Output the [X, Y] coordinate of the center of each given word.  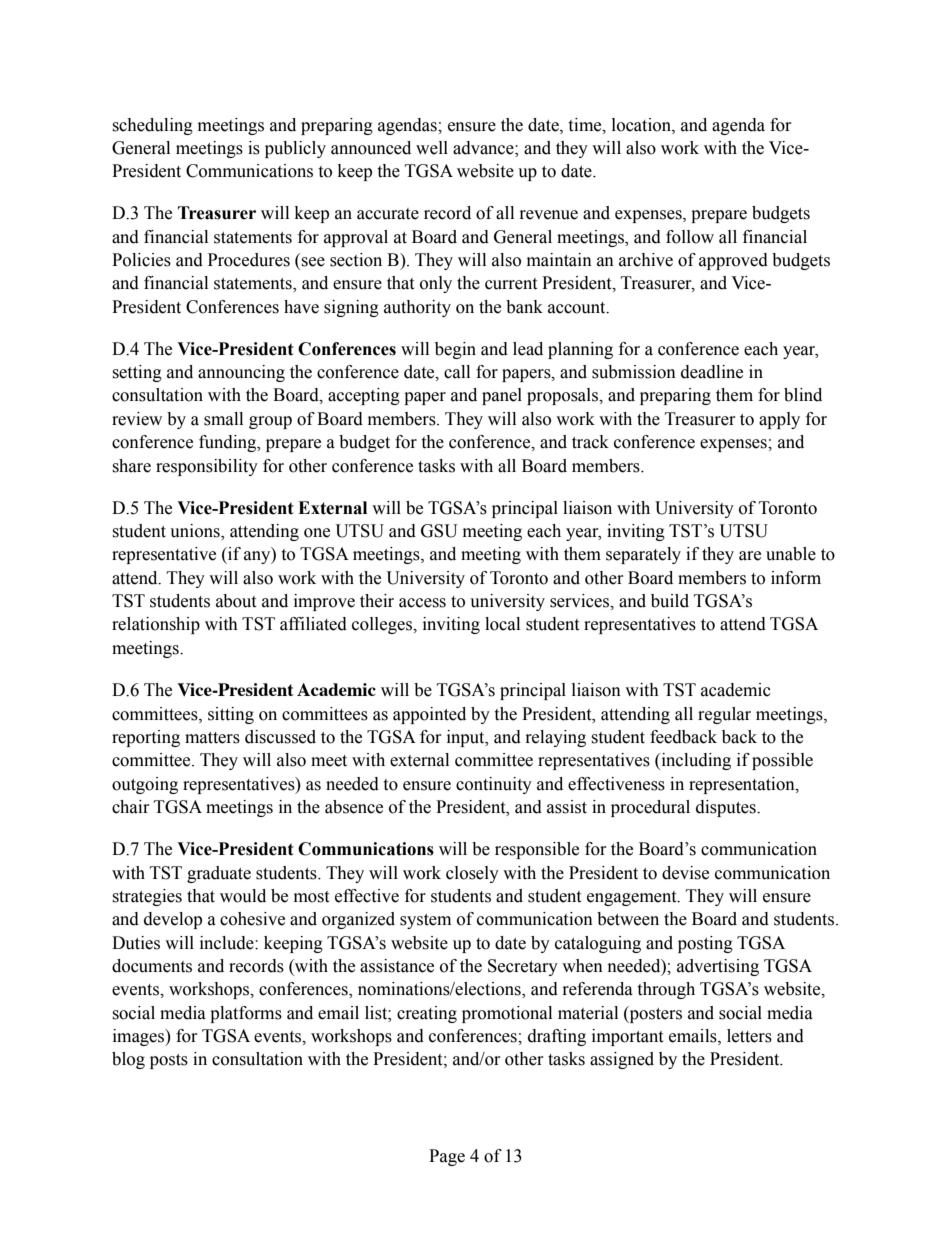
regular [724, 715]
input [467, 738]
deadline [712, 372]
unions [196, 532]
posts [169, 1061]
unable [791, 554]
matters [212, 738]
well [432, 148]
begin [455, 350]
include [228, 943]
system [425, 921]
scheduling [152, 126]
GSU [439, 531]
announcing [241, 373]
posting [705, 944]
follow [690, 237]
